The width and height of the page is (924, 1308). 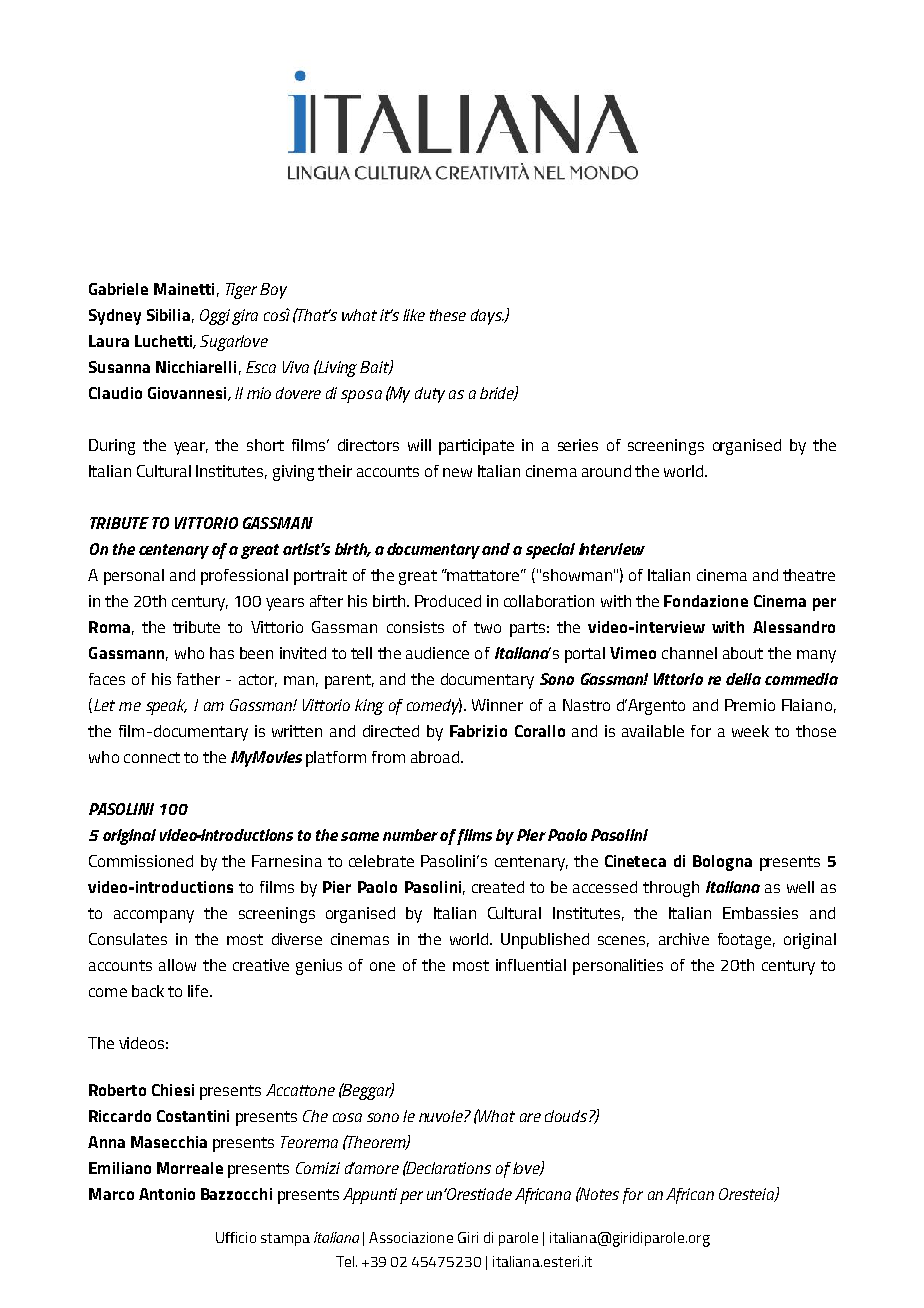 I want to click on days, so click(x=488, y=317).
